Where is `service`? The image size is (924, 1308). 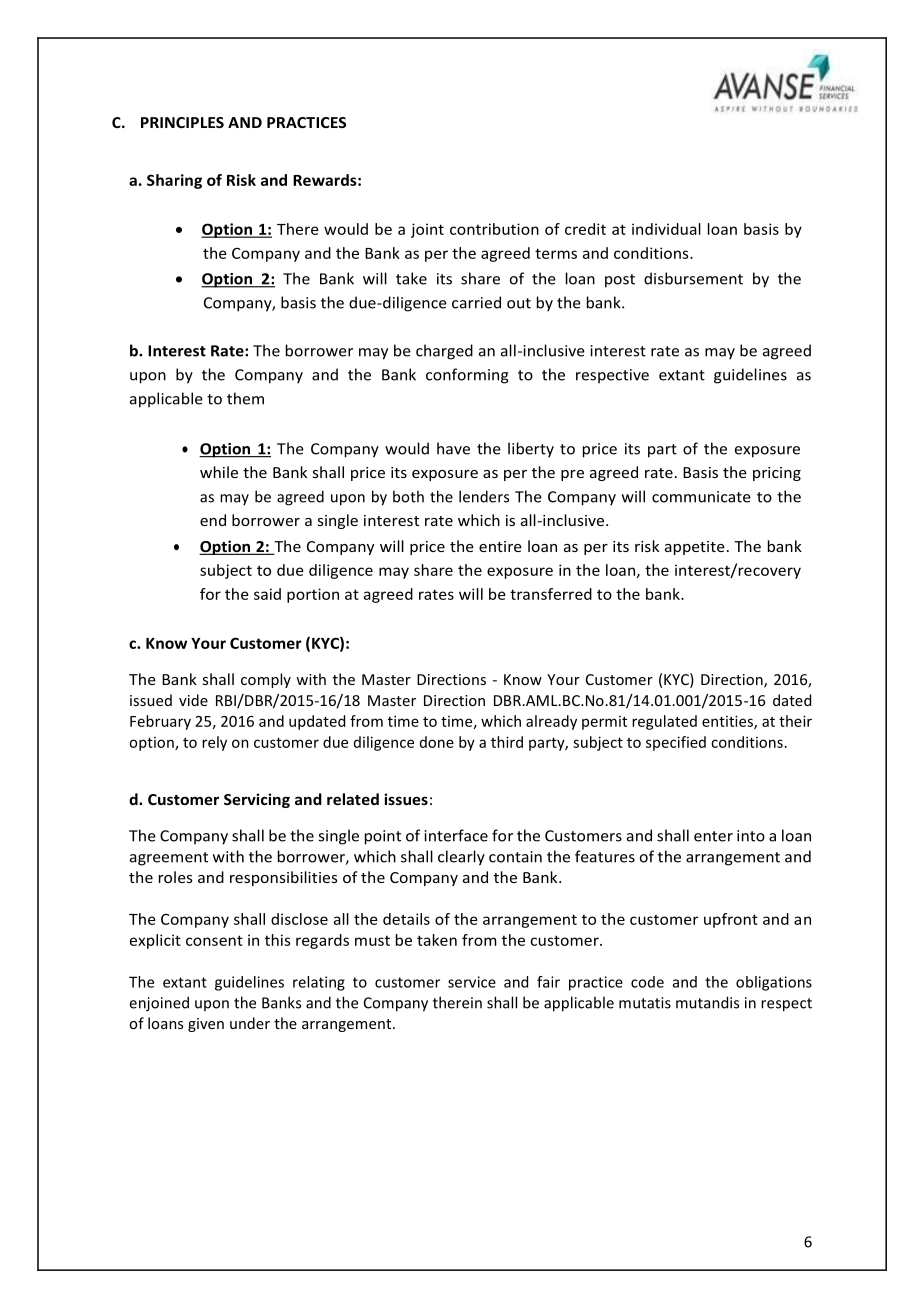
service is located at coordinates (472, 982).
